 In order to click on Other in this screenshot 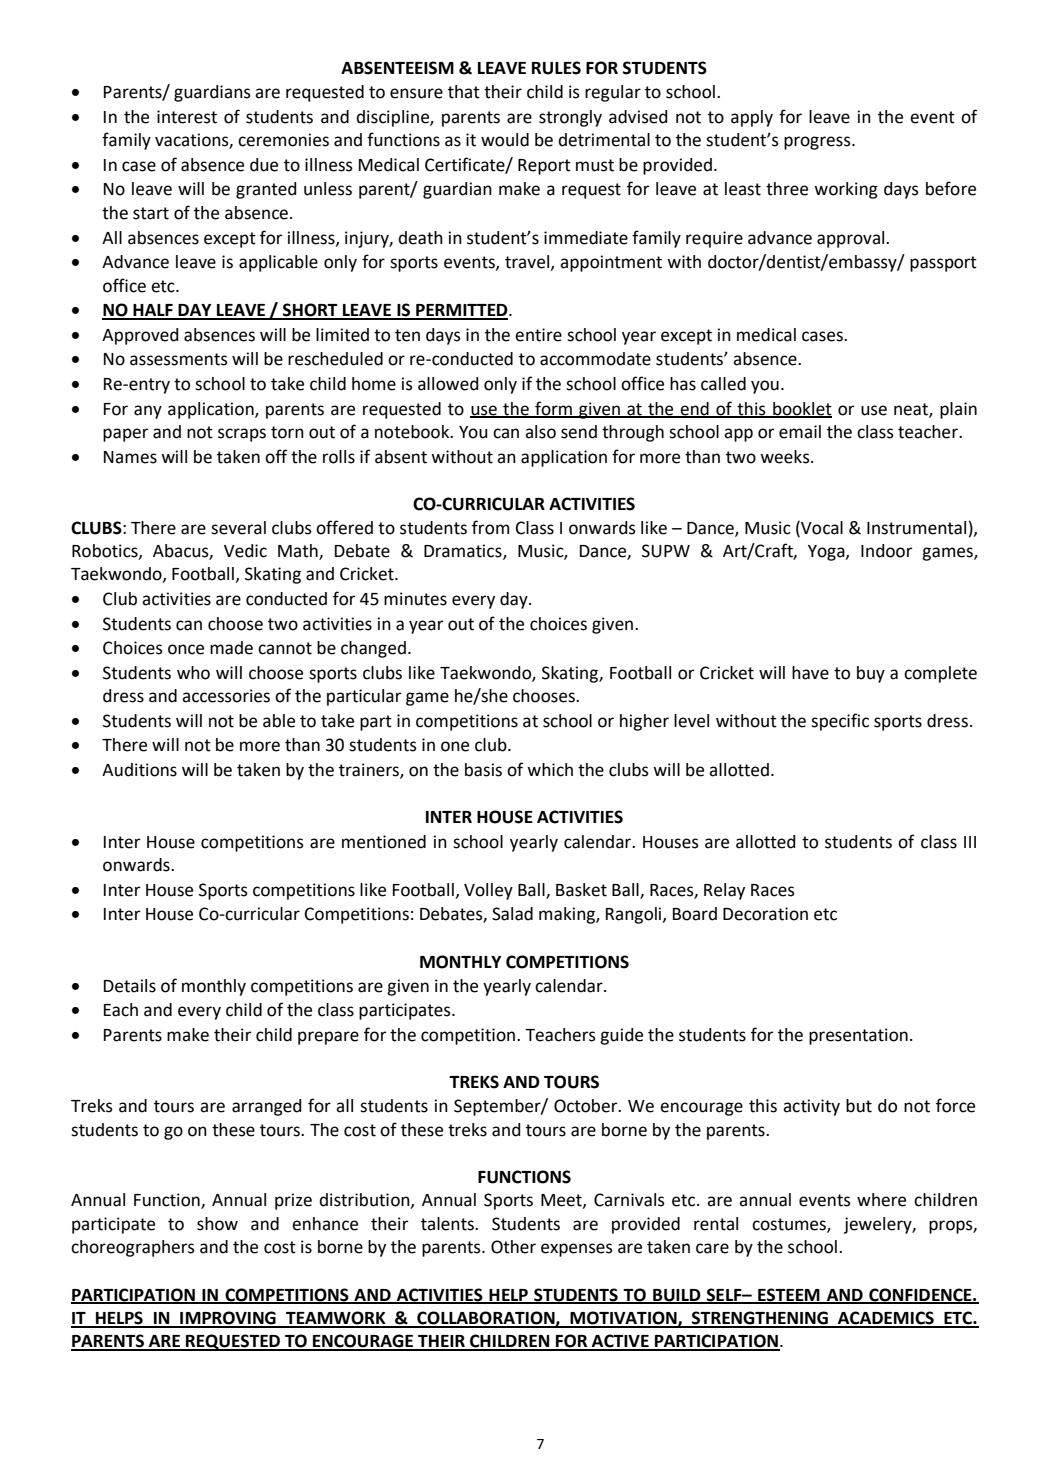, I will do `click(513, 1247)`.
